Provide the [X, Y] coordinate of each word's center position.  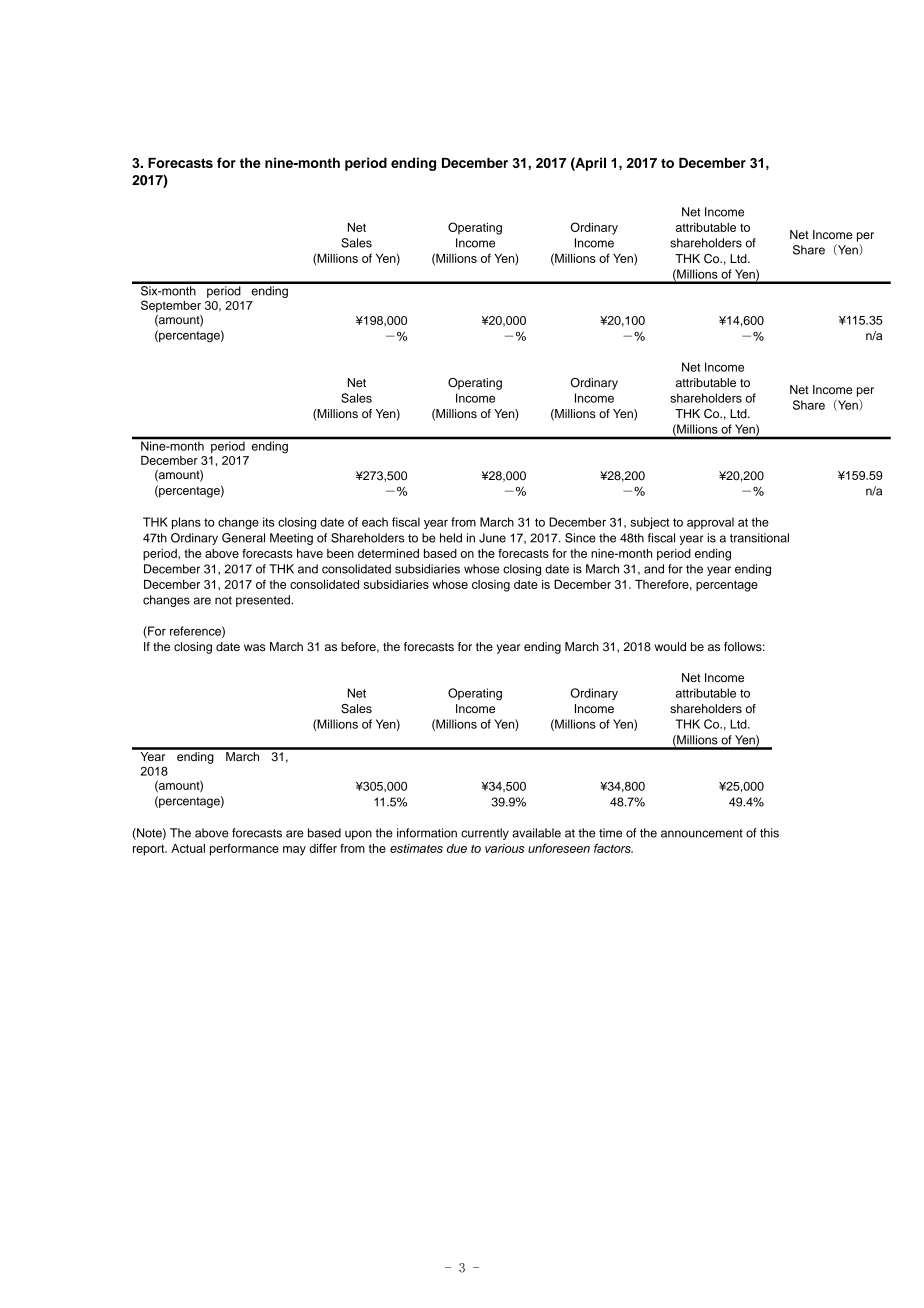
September [171, 306]
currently [485, 834]
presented [264, 601]
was [255, 647]
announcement [702, 833]
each [375, 522]
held [451, 538]
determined [388, 553]
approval [710, 523]
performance [244, 849]
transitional [759, 538]
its [269, 522]
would [670, 646]
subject [650, 523]
